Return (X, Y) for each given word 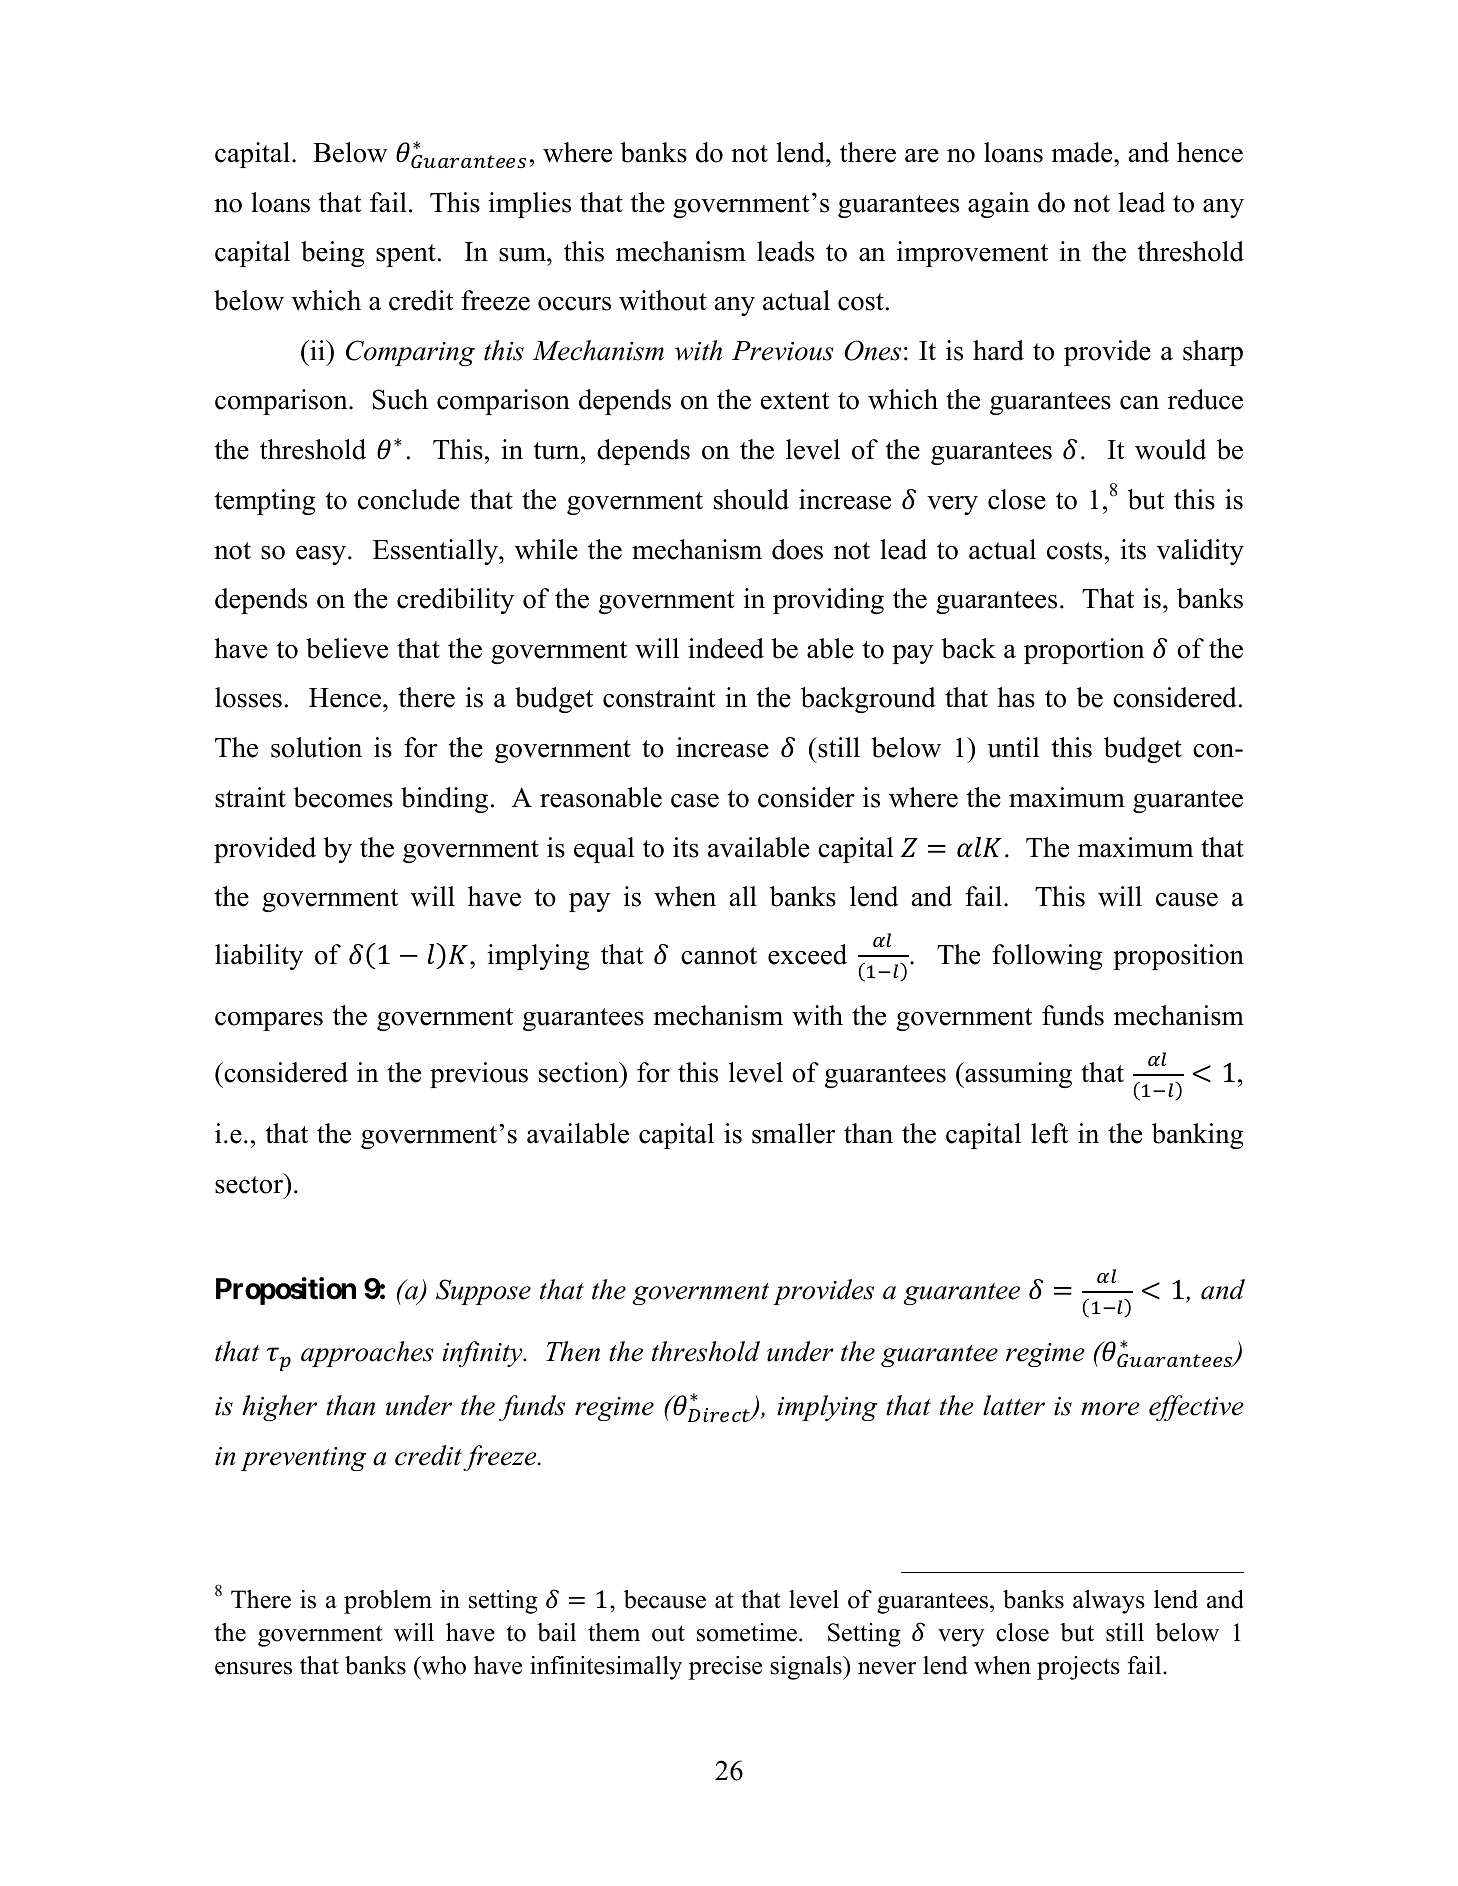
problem (388, 1602)
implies (529, 205)
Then (573, 1351)
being (333, 254)
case (695, 801)
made (1083, 152)
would (1170, 449)
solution (316, 747)
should (751, 499)
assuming (1017, 1075)
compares (269, 1021)
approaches (367, 1354)
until (1013, 747)
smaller (793, 1133)
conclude (409, 499)
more (1110, 1409)
